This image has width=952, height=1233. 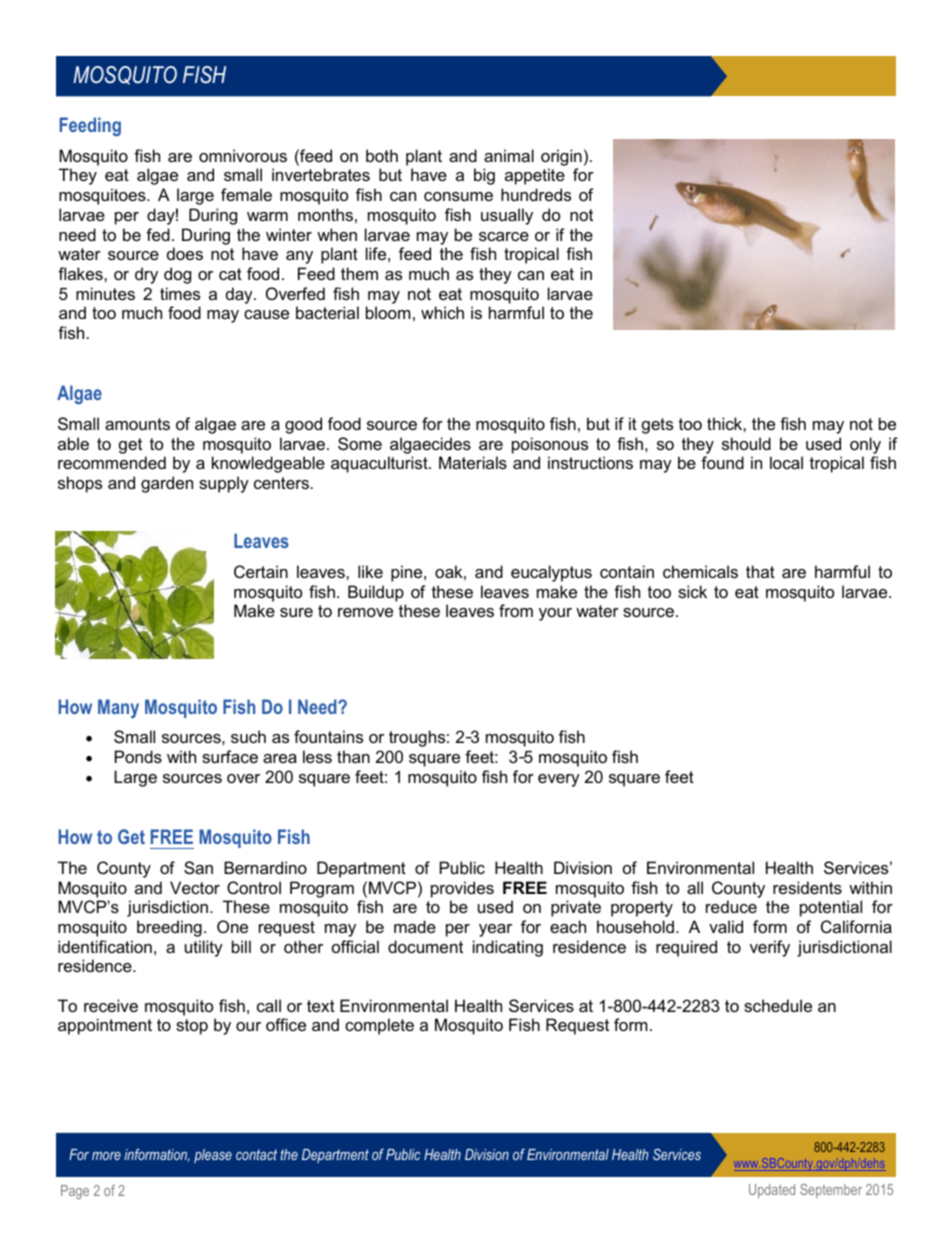 I want to click on female, so click(x=246, y=194).
